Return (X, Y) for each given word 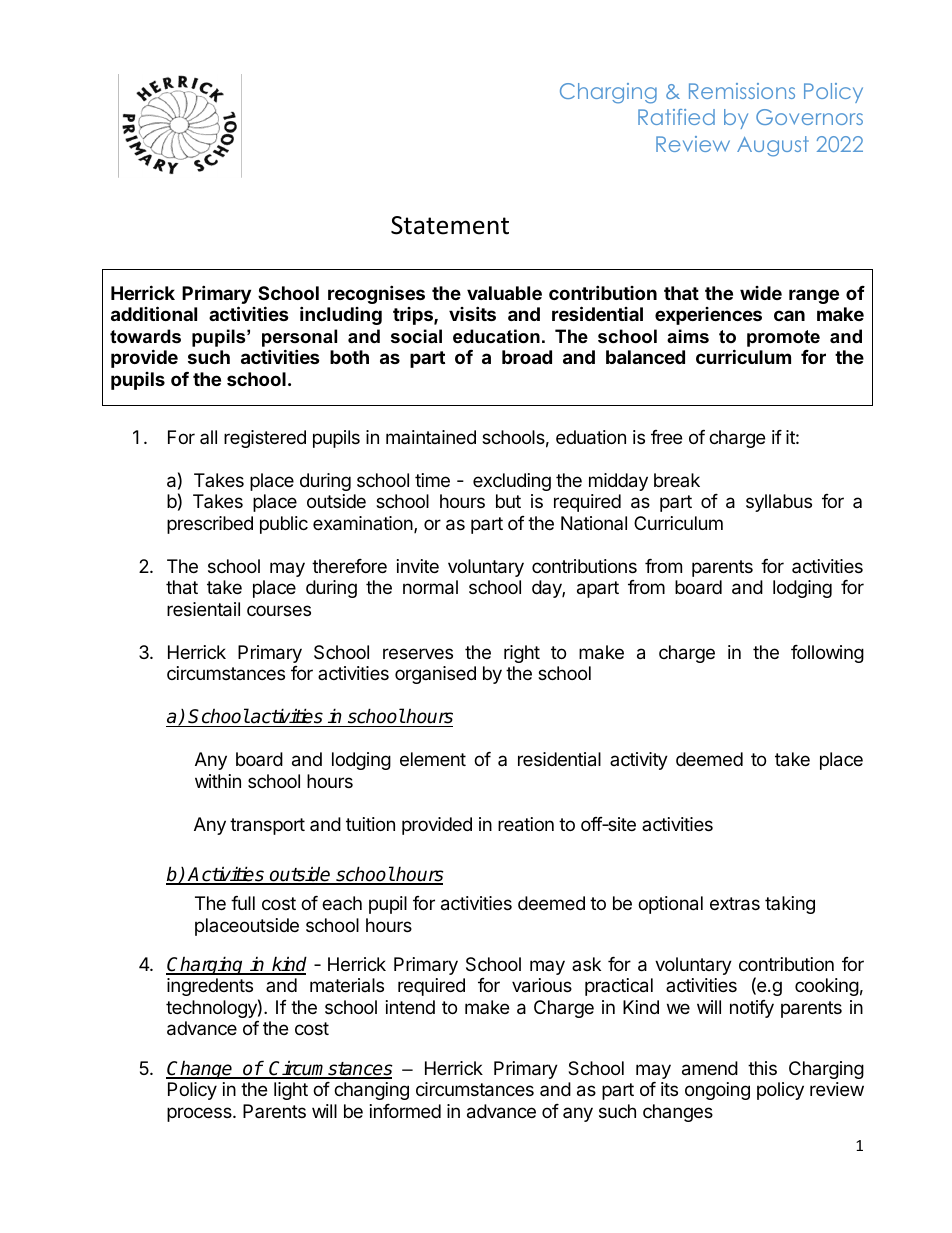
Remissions (742, 91)
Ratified (676, 117)
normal (430, 587)
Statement (450, 225)
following (827, 654)
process (200, 1114)
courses (279, 610)
